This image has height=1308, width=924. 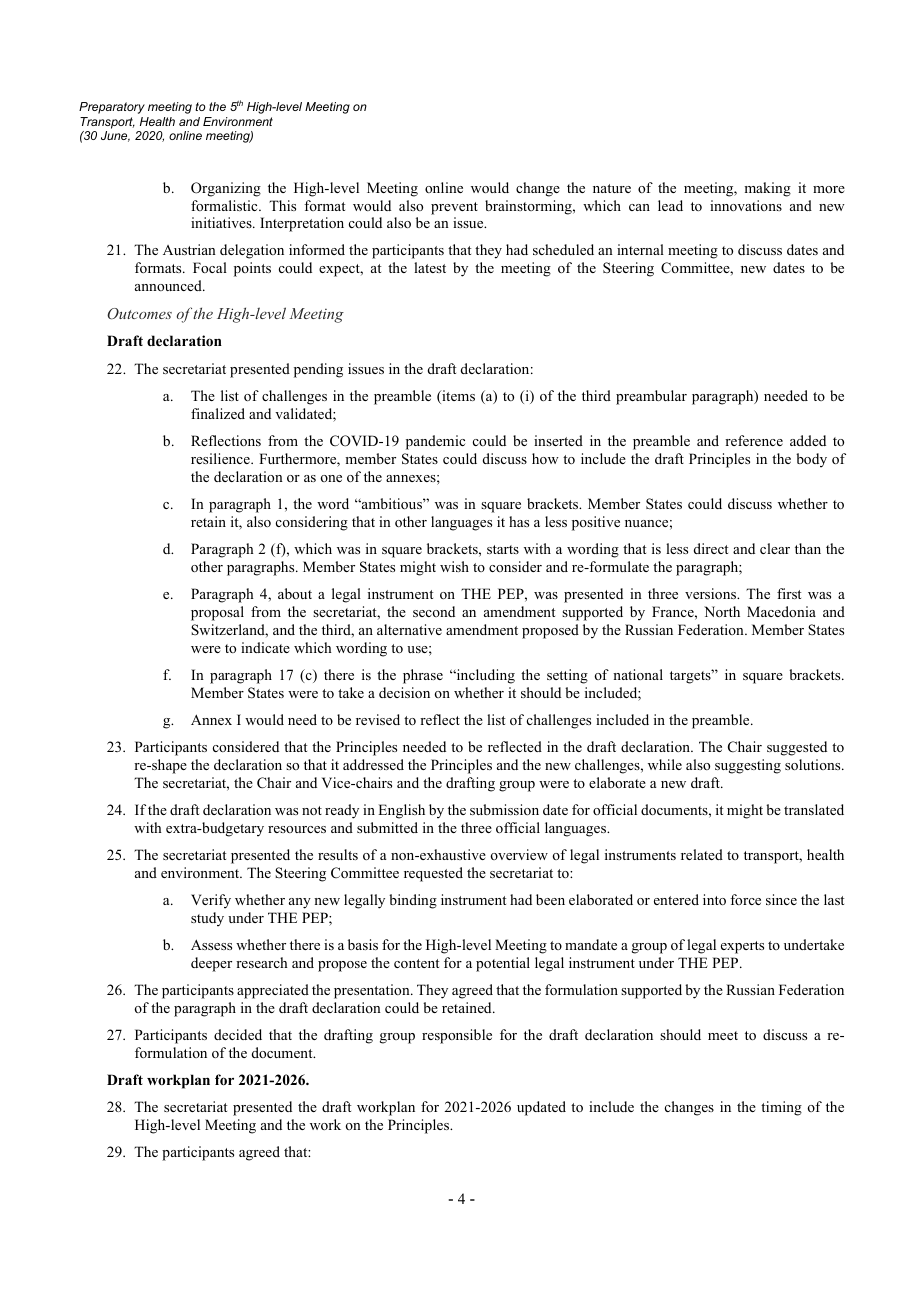 What do you see at coordinates (748, 766) in the image?
I see `suggesting` at bounding box center [748, 766].
